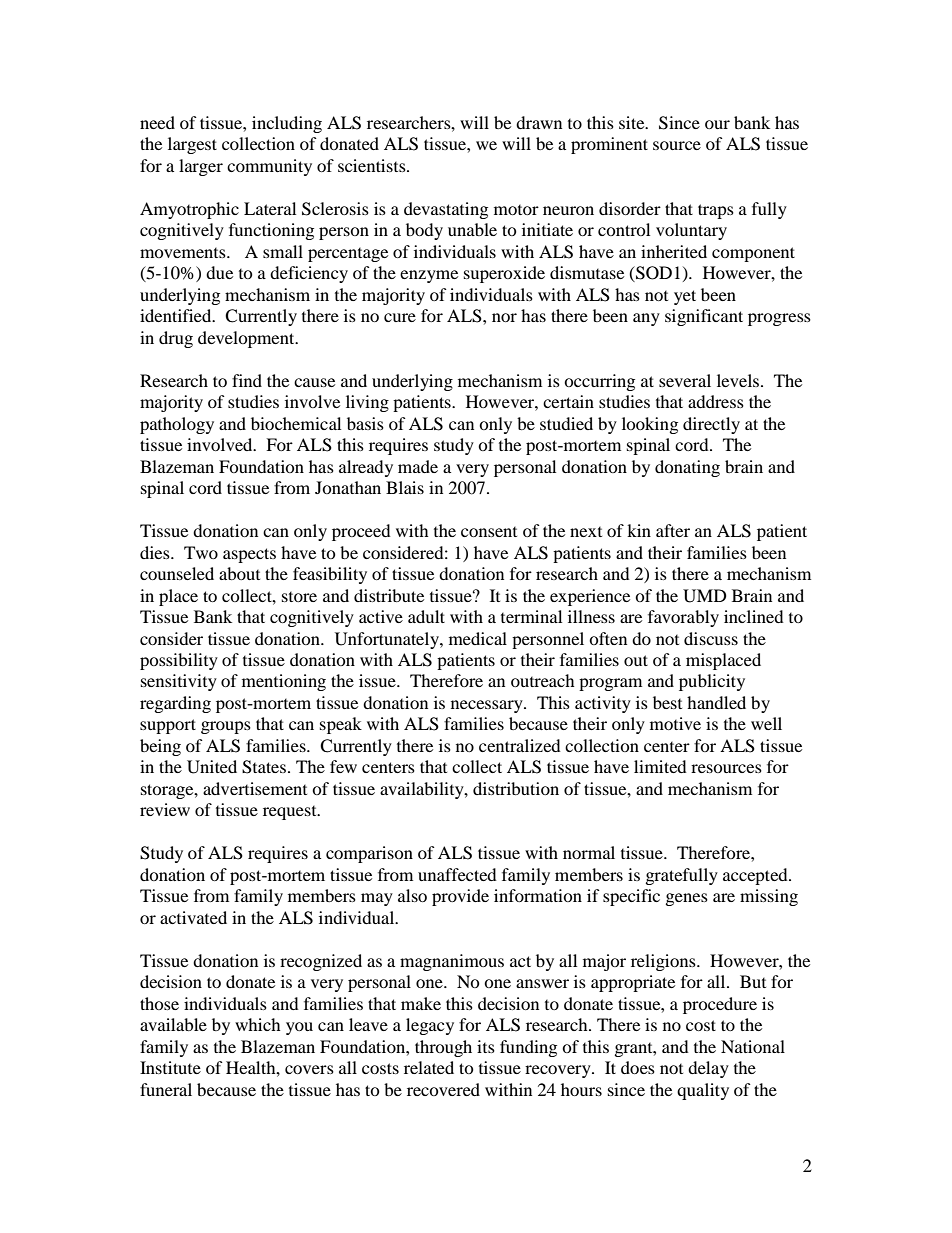 The height and width of the screenshot is (1233, 952). Describe the element at coordinates (685, 380) in the screenshot. I see `several` at that location.
